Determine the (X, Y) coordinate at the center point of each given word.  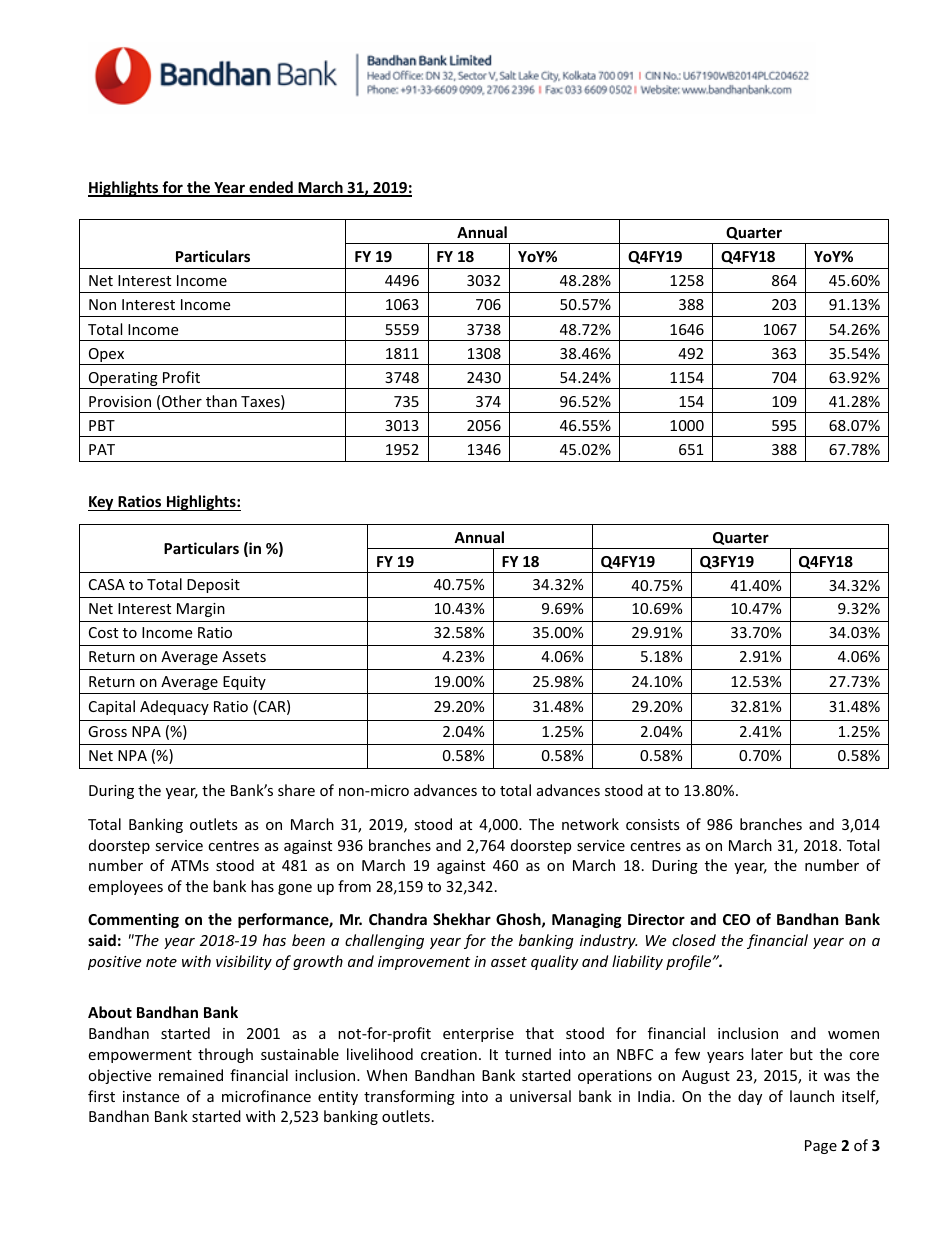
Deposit (213, 586)
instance (151, 1096)
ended (271, 188)
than (221, 401)
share (296, 790)
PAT (102, 449)
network (590, 824)
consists (653, 824)
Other (182, 401)
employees (125, 887)
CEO (736, 919)
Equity (244, 683)
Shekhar (462, 919)
